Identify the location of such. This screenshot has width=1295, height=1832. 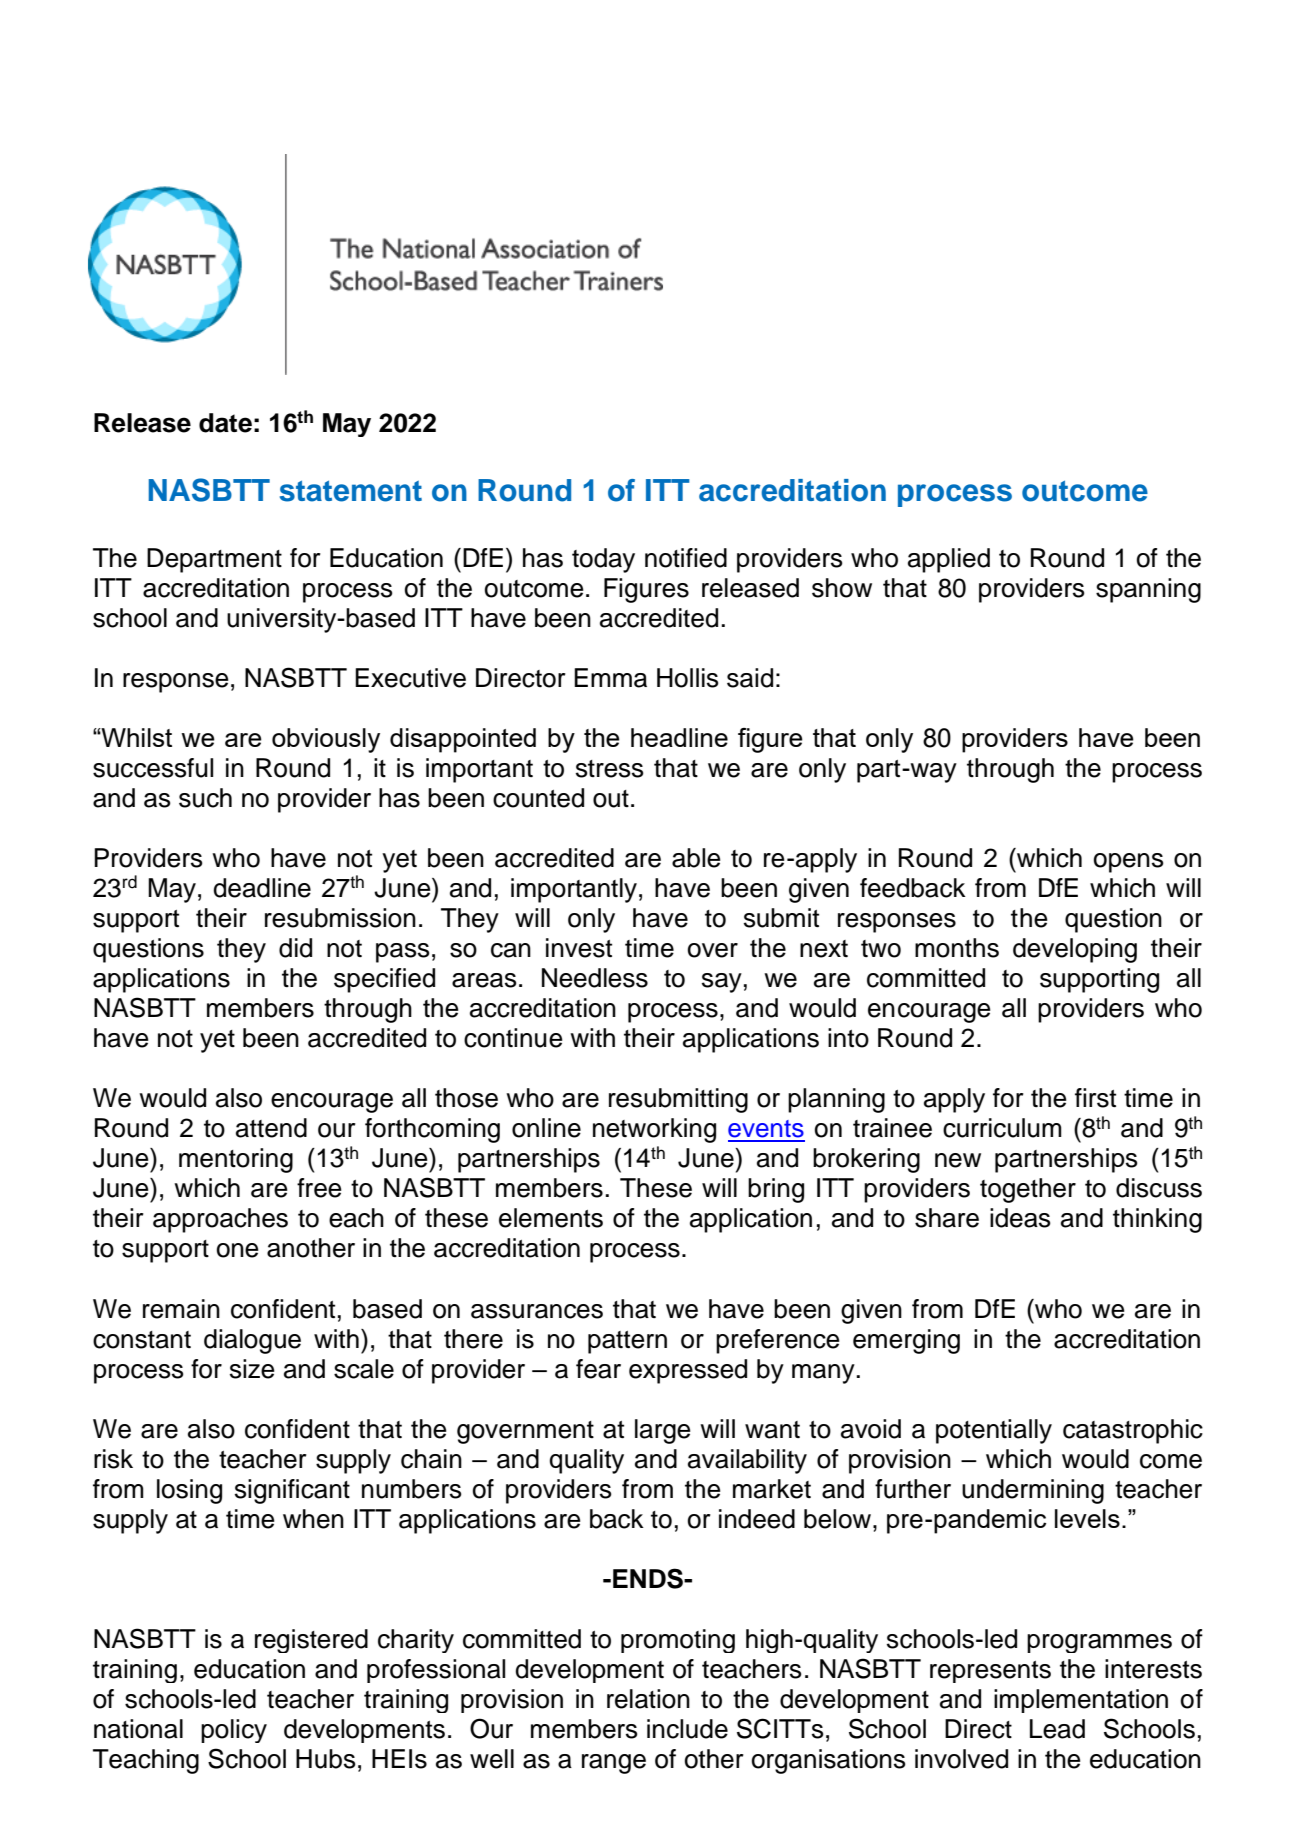
(205, 798).
